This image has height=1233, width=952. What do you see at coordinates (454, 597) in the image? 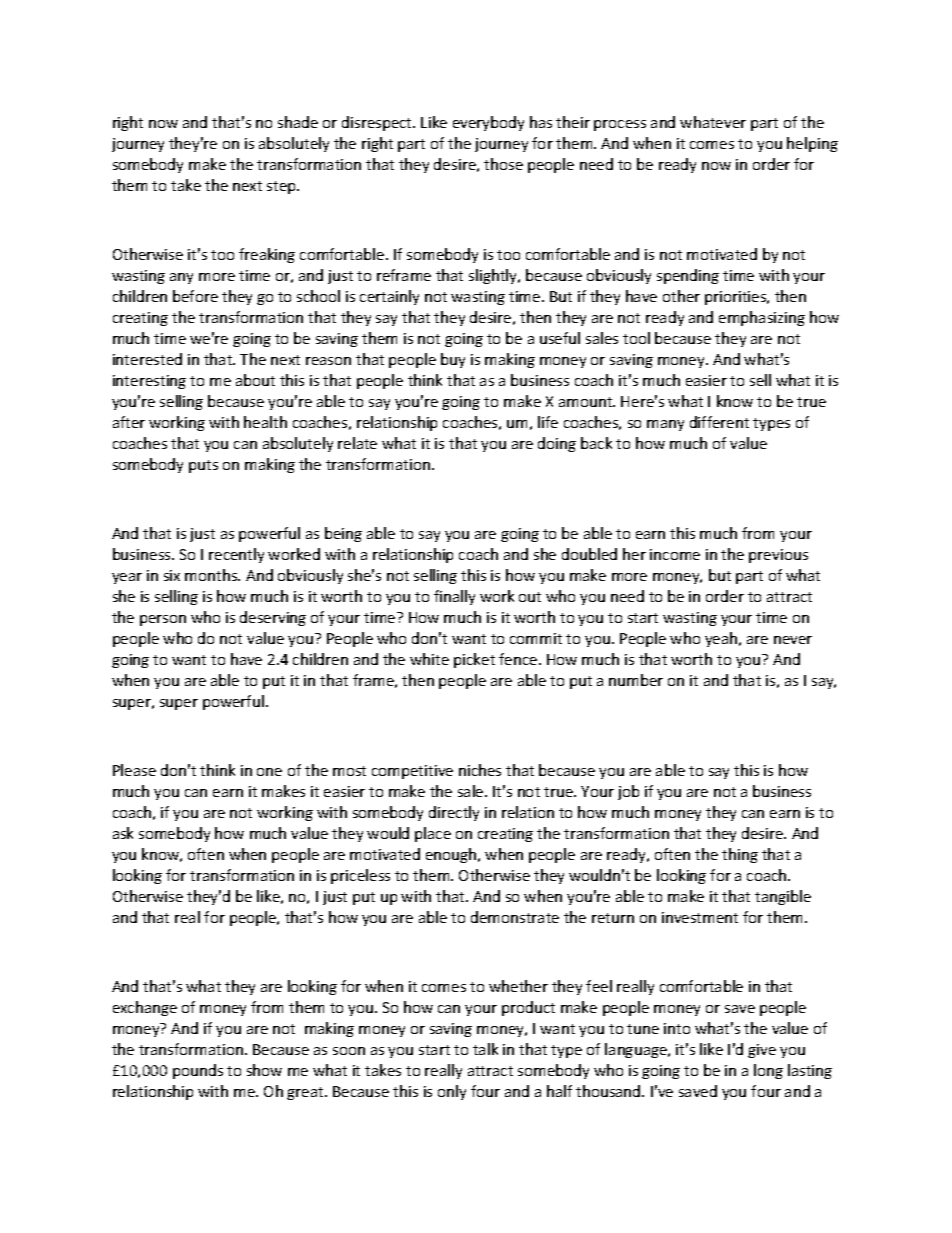
I see `finally` at bounding box center [454, 597].
